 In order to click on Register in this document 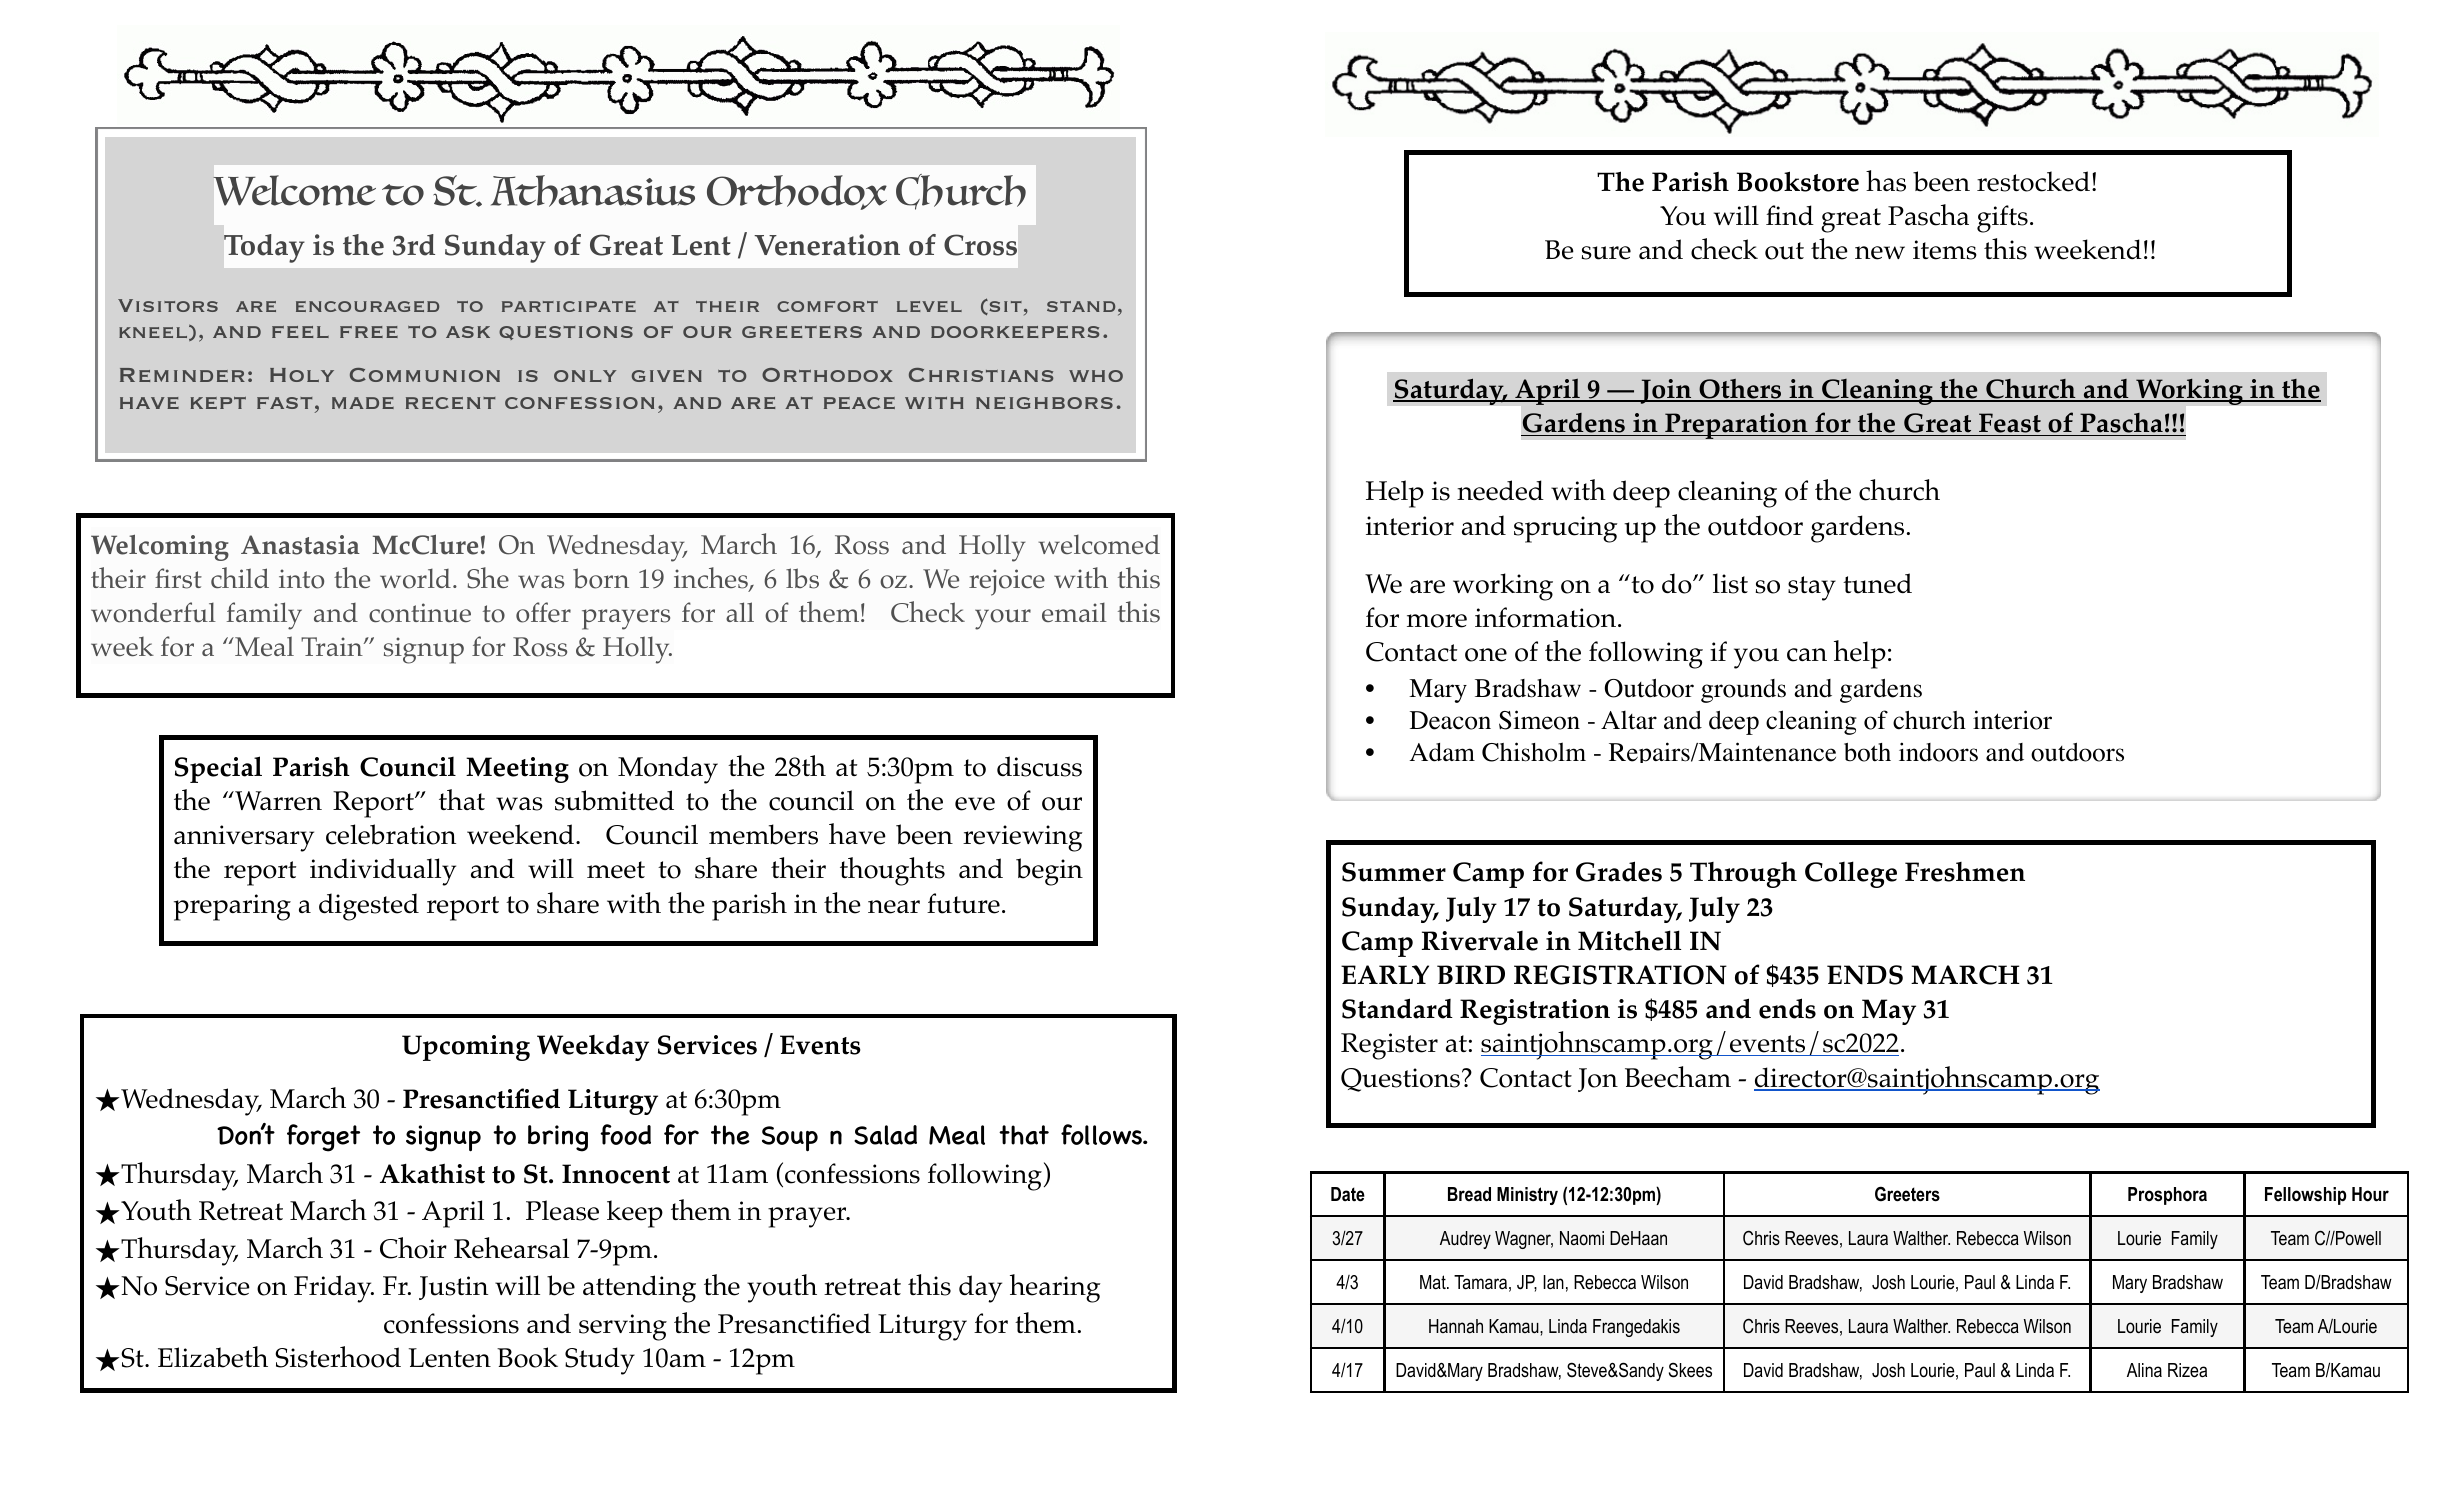, I will do `click(1389, 1046)`.
